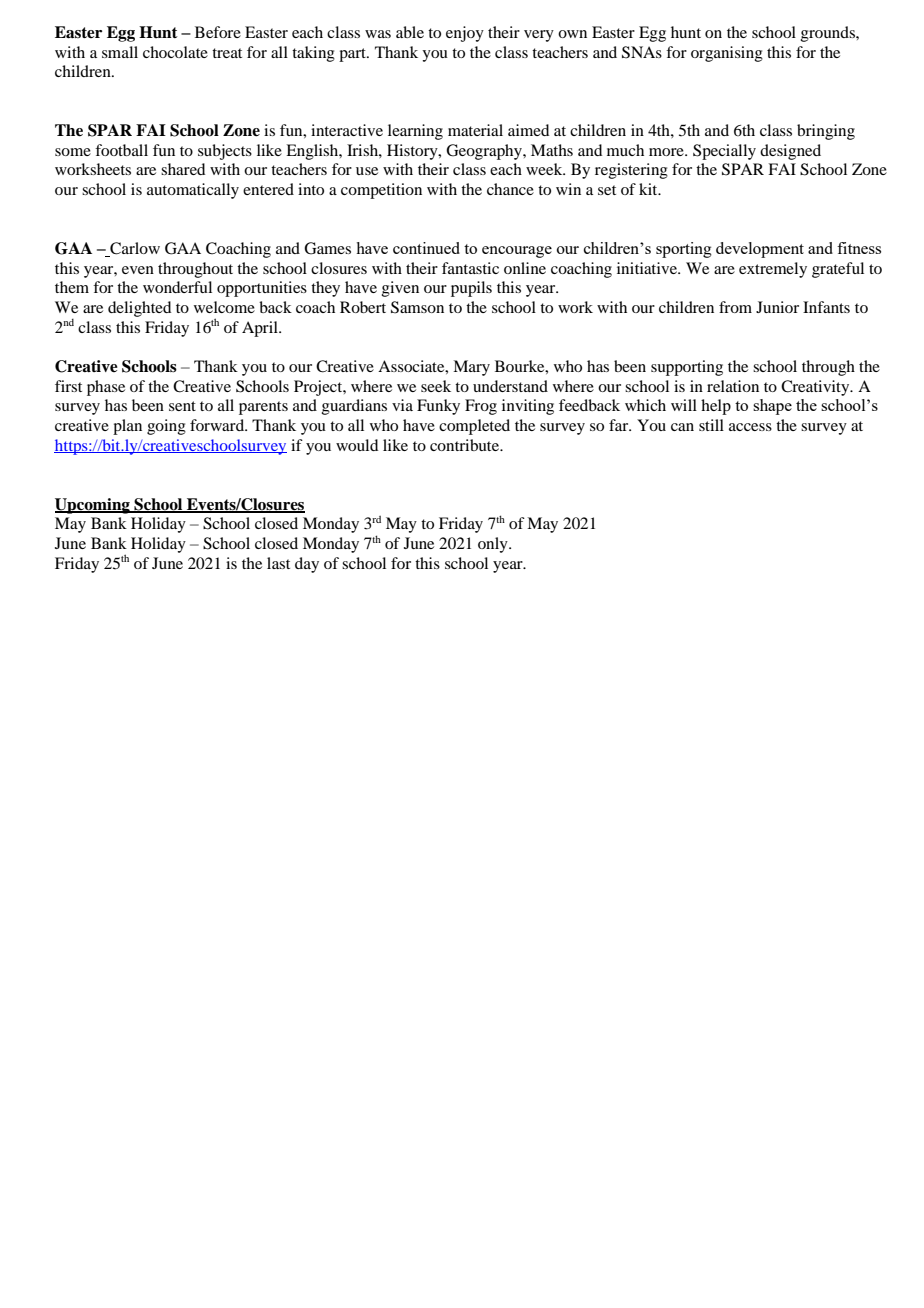  What do you see at coordinates (413, 152) in the image?
I see `History` at bounding box center [413, 152].
